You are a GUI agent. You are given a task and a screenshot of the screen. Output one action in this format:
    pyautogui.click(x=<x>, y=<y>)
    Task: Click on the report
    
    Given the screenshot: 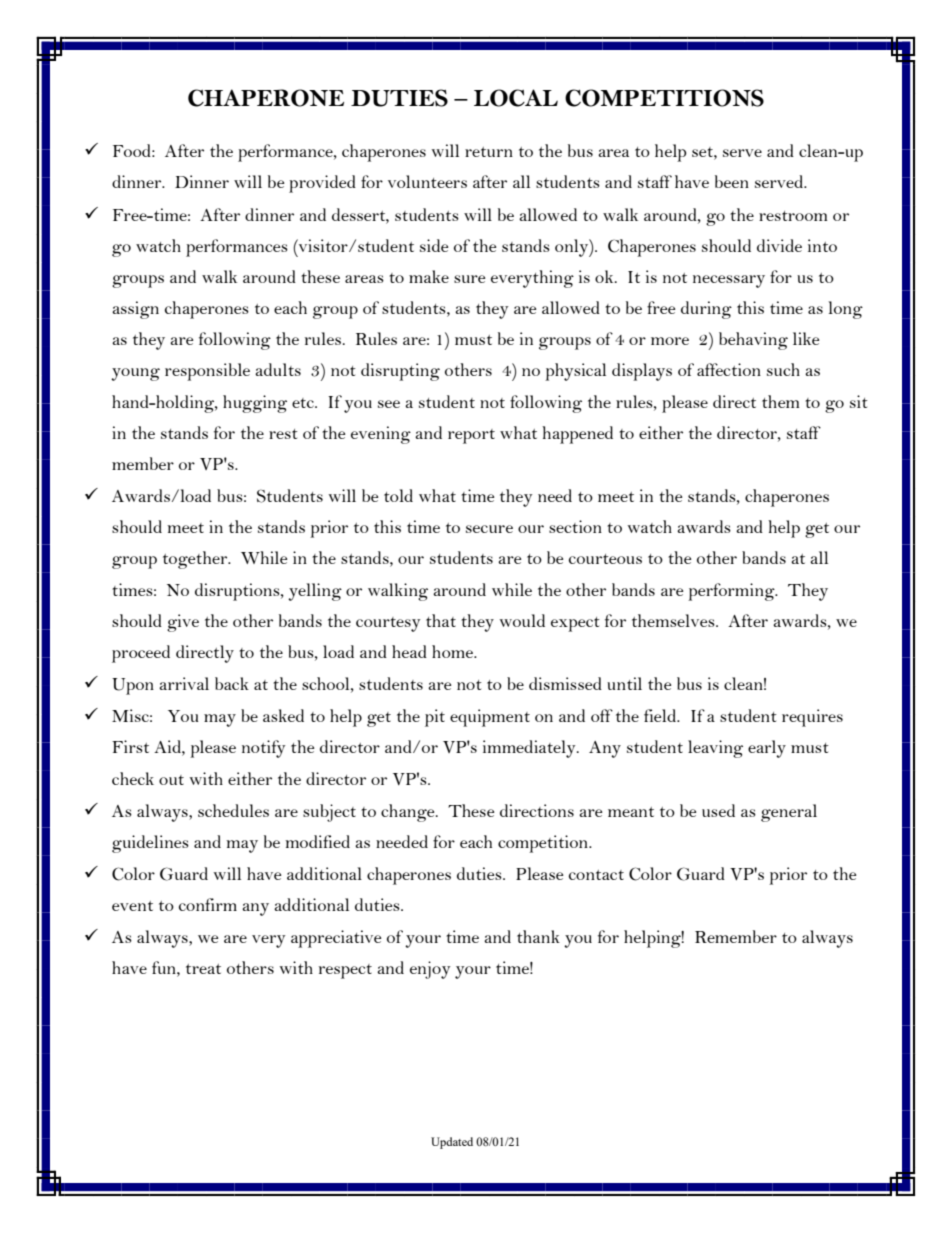 What is the action you would take?
    pyautogui.click(x=471, y=436)
